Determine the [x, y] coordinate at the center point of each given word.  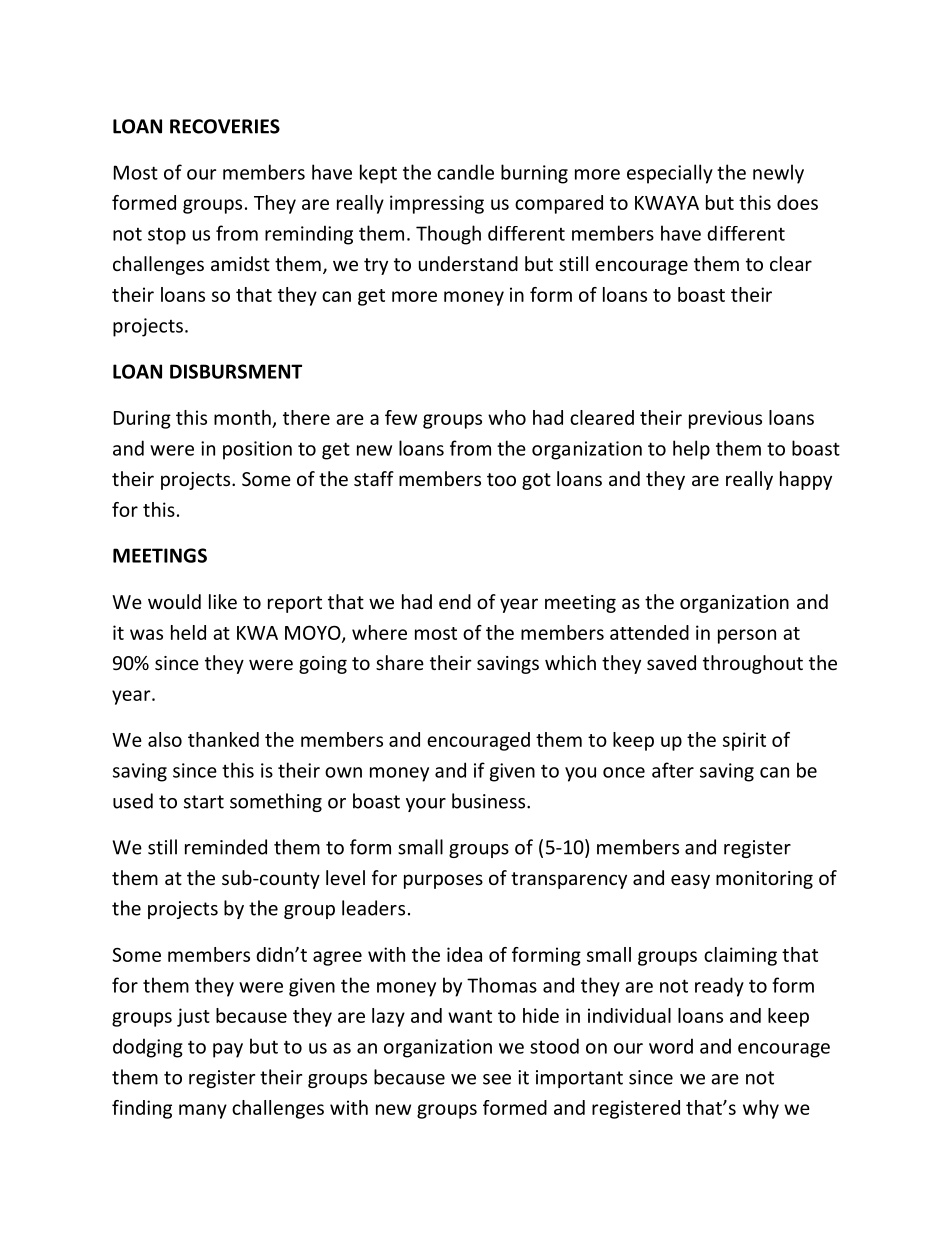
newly [778, 174]
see [497, 1079]
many [203, 1111]
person [747, 636]
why [761, 1109]
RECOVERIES [225, 126]
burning [534, 174]
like [223, 601]
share [400, 662]
